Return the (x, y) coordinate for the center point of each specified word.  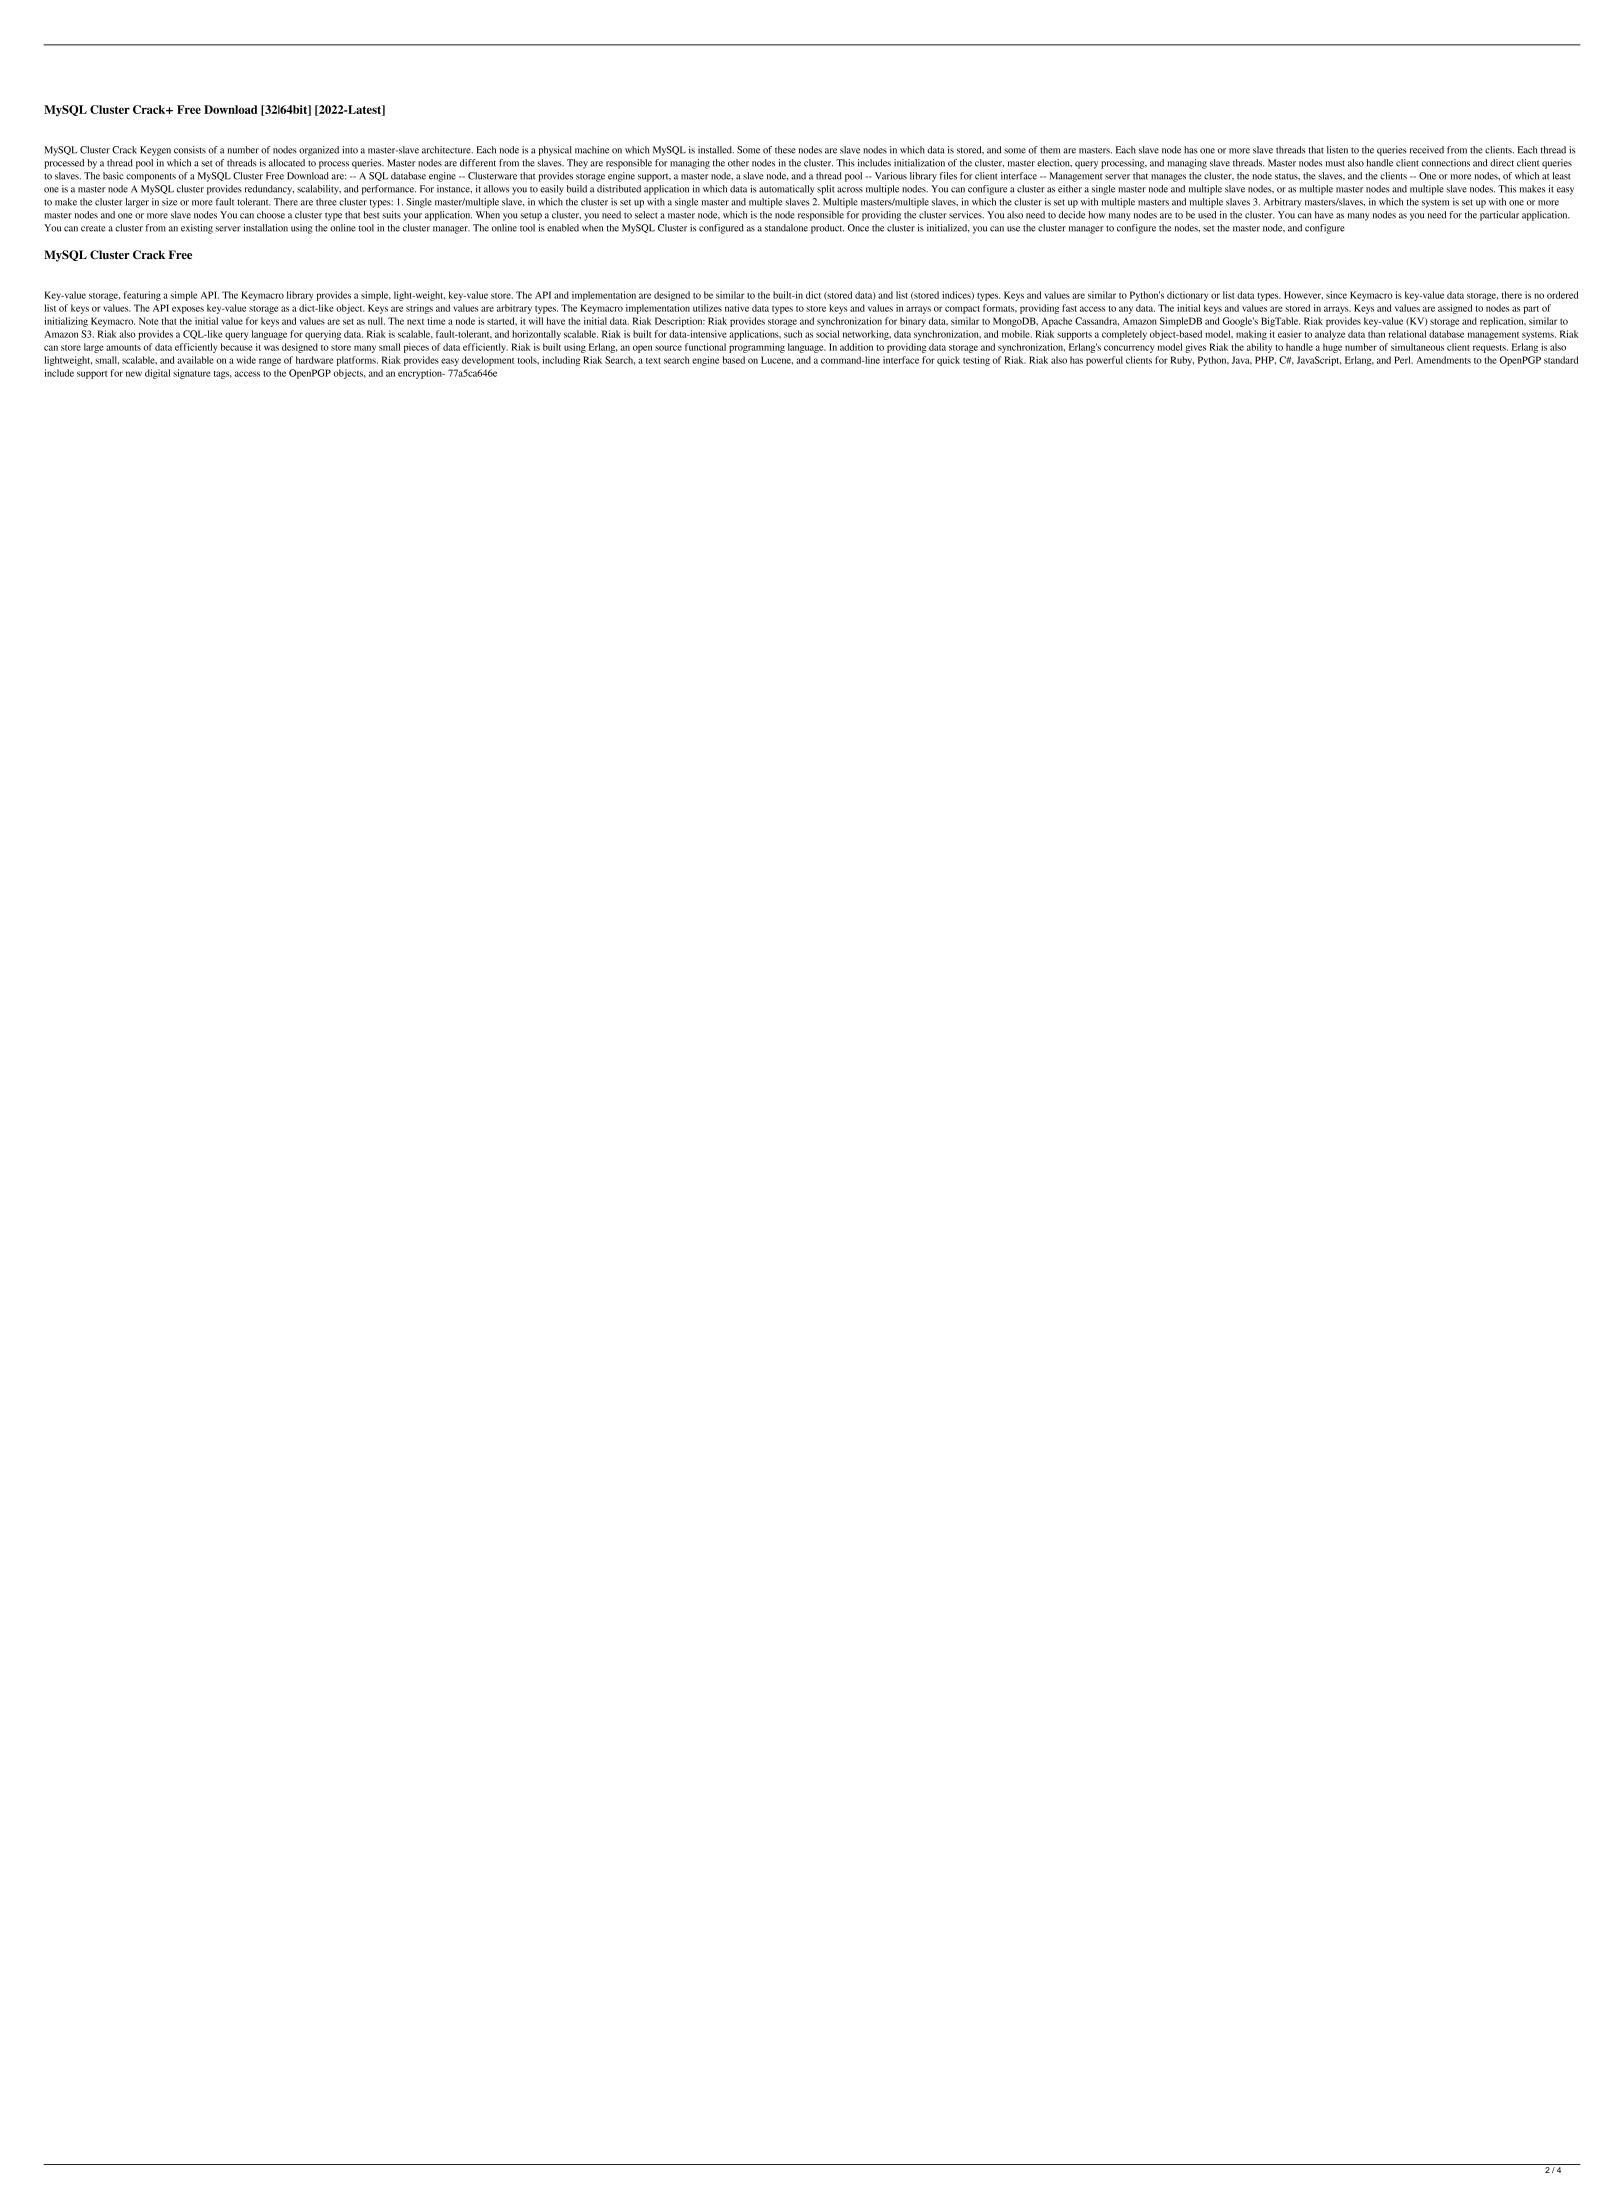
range (270, 362)
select (646, 215)
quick (948, 361)
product (827, 229)
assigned (1455, 309)
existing (197, 229)
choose (271, 215)
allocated (287, 163)
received (1427, 150)
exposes (188, 310)
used (1207, 215)
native (737, 308)
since (1336, 295)
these (785, 150)
